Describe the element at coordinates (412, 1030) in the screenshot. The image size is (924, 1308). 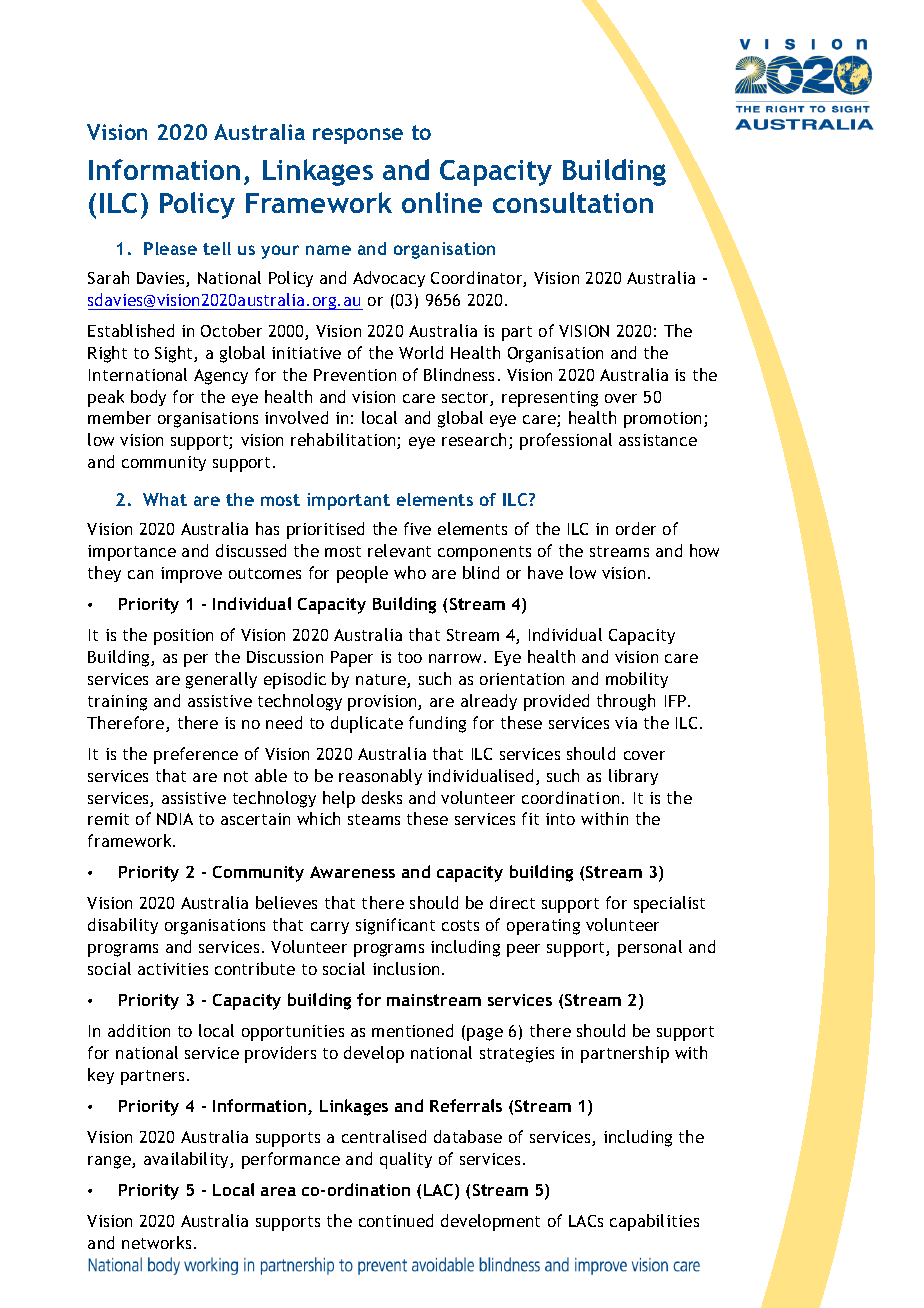
I see `mentioned` at that location.
